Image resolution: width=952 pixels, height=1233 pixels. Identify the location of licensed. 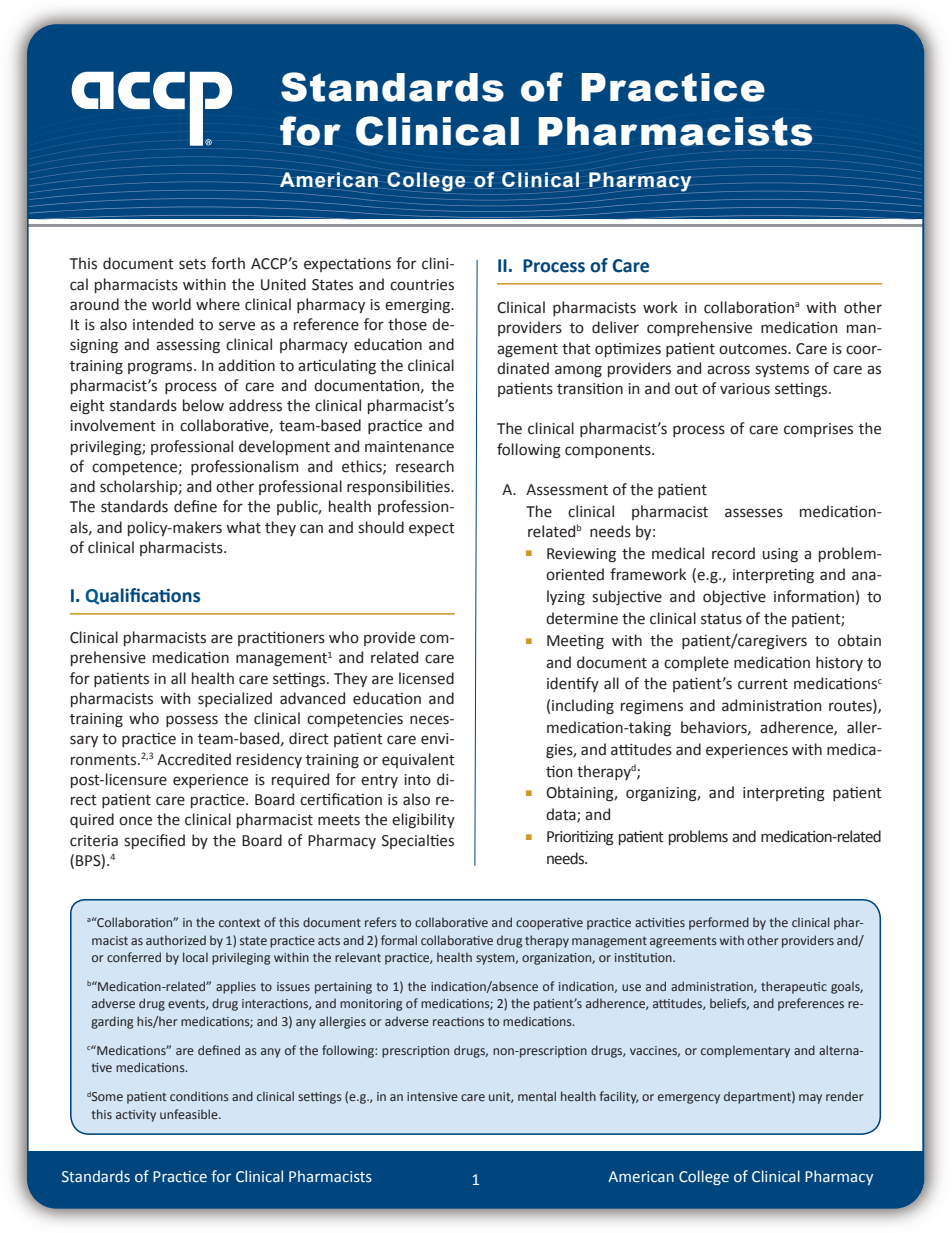
(426, 678).
